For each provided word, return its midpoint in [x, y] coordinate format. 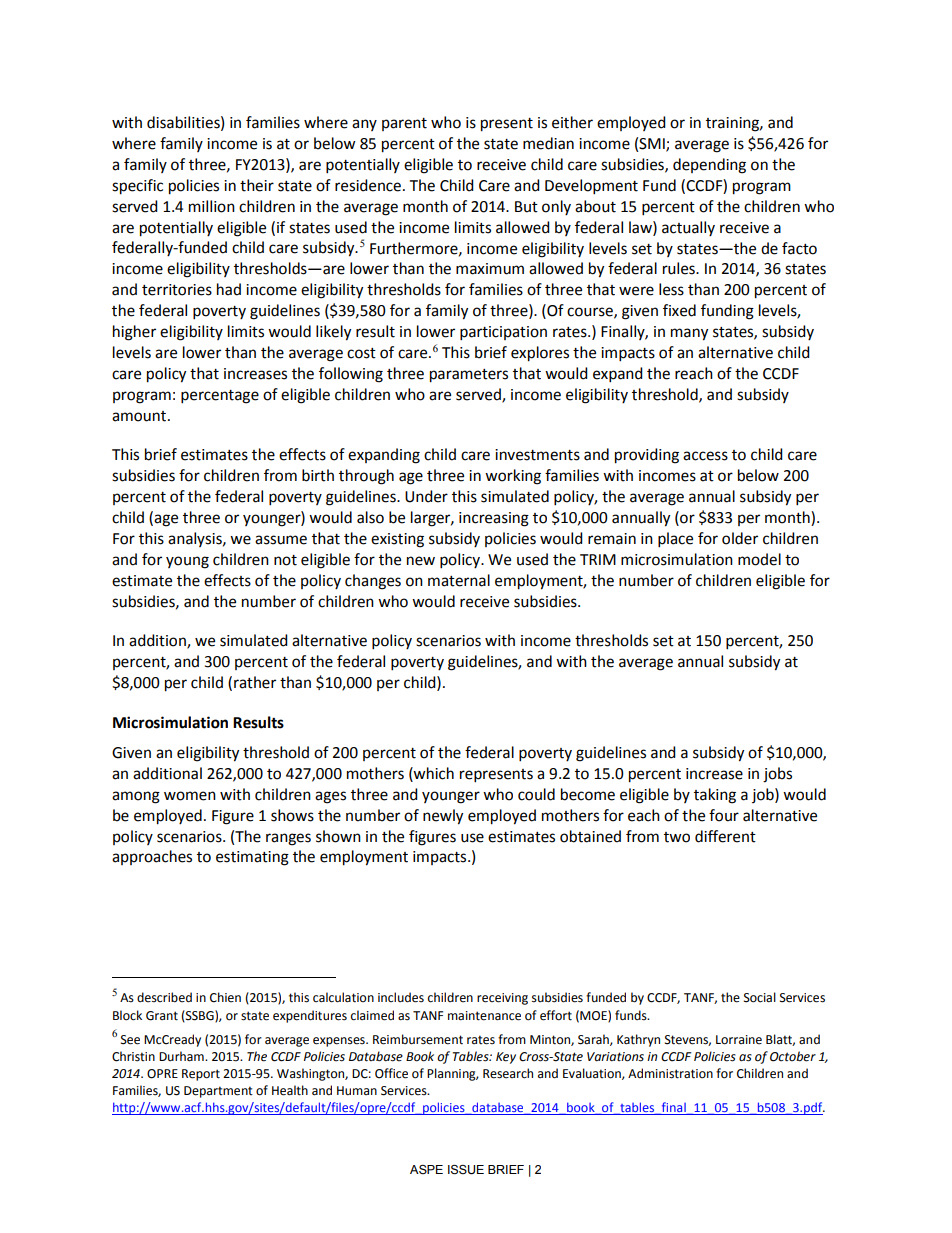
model [759, 559]
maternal [459, 580]
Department [218, 1092]
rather [255, 682]
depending [709, 166]
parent [404, 124]
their [257, 185]
